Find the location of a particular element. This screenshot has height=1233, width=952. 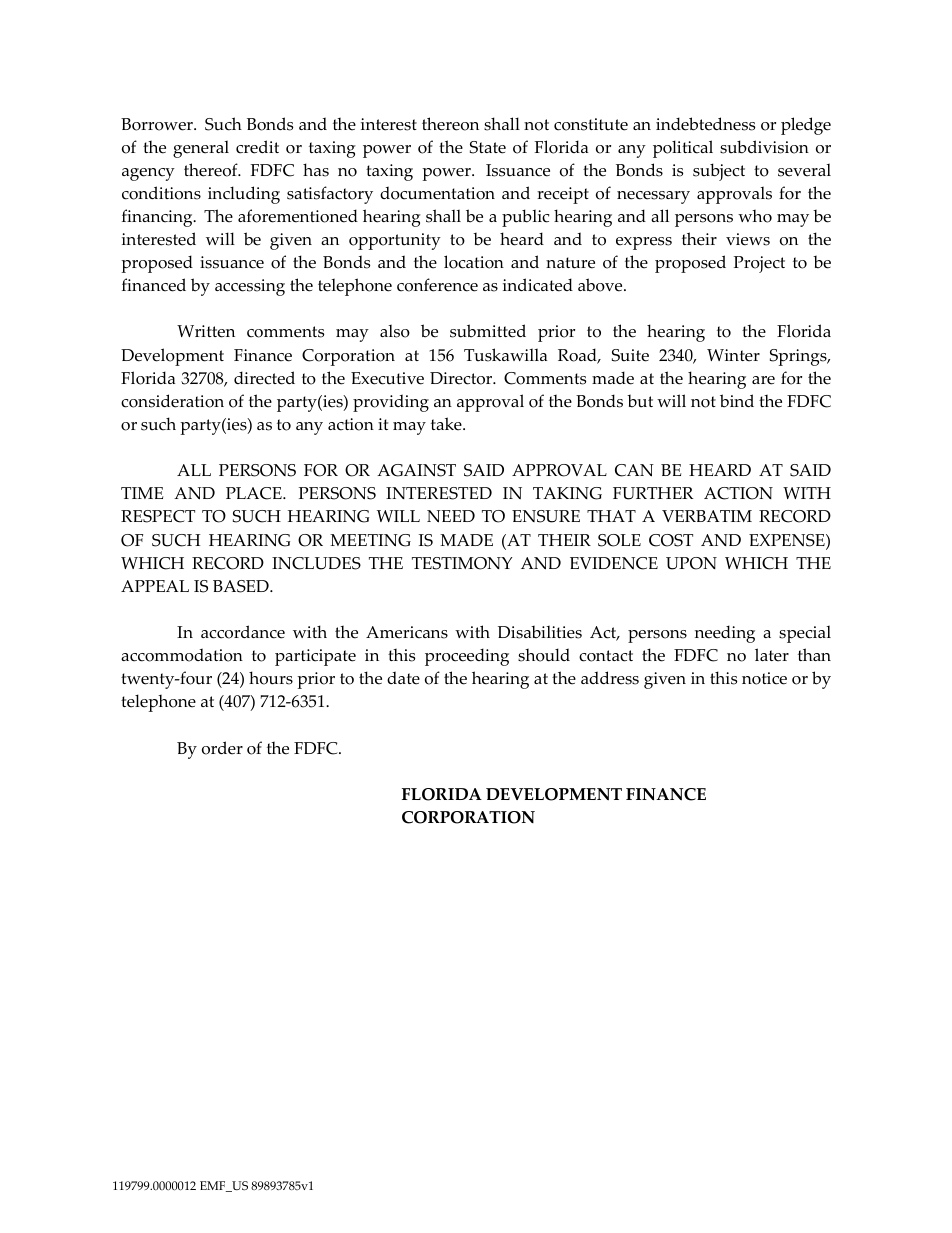

Written is located at coordinates (206, 331).
